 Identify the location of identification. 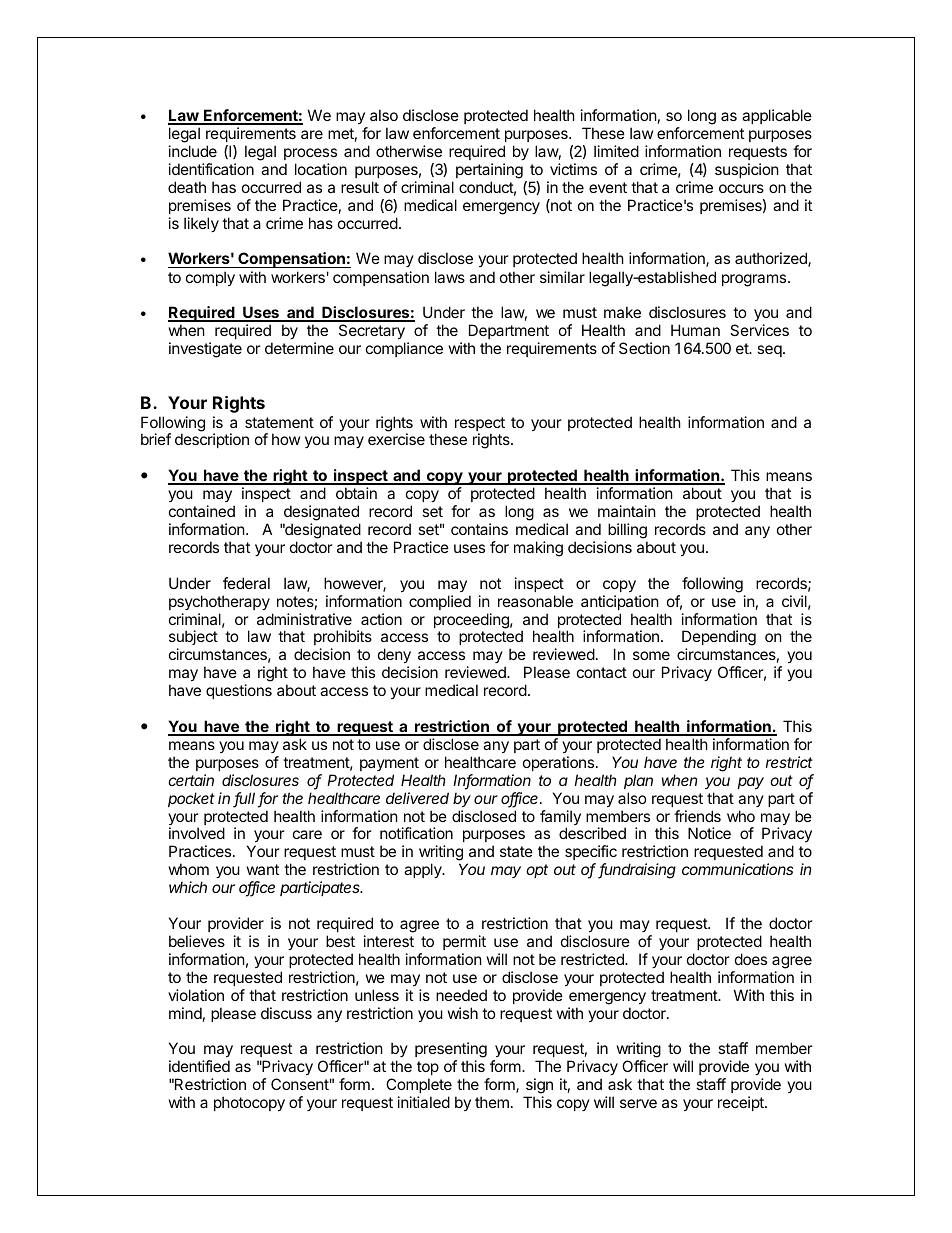
(211, 169).
